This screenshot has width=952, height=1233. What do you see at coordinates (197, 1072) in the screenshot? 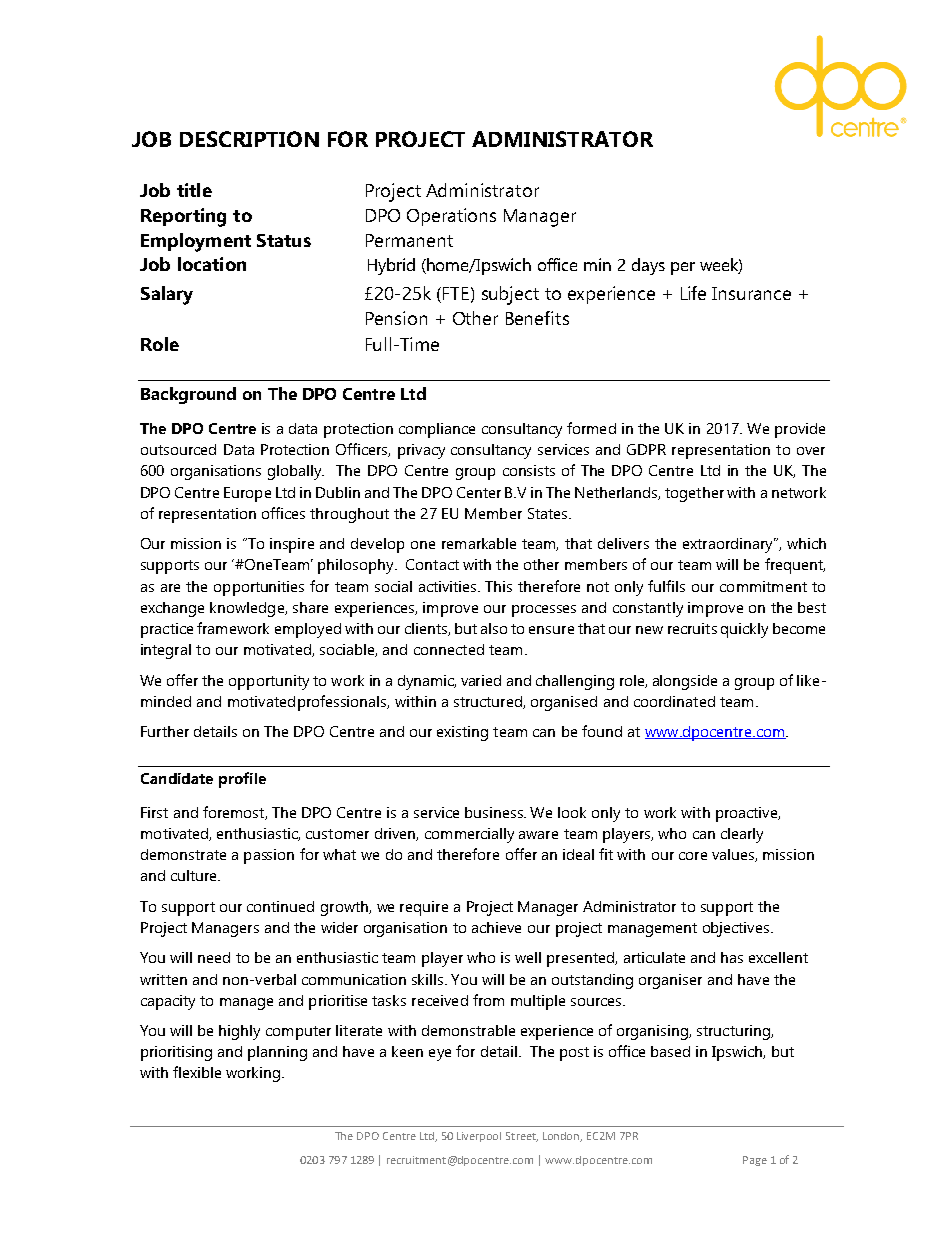
I see `flexible` at bounding box center [197, 1072].
